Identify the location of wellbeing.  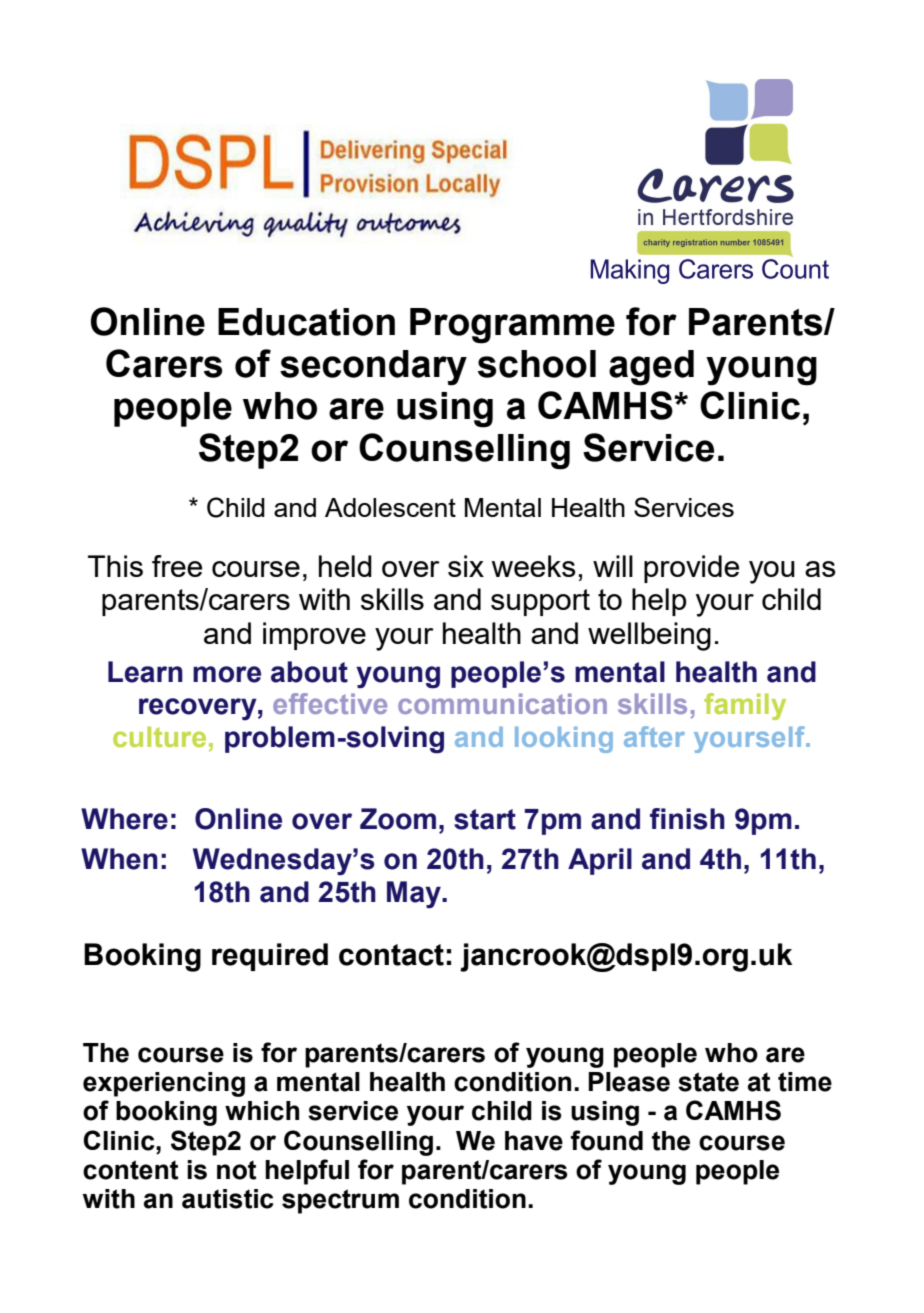
(649, 636).
